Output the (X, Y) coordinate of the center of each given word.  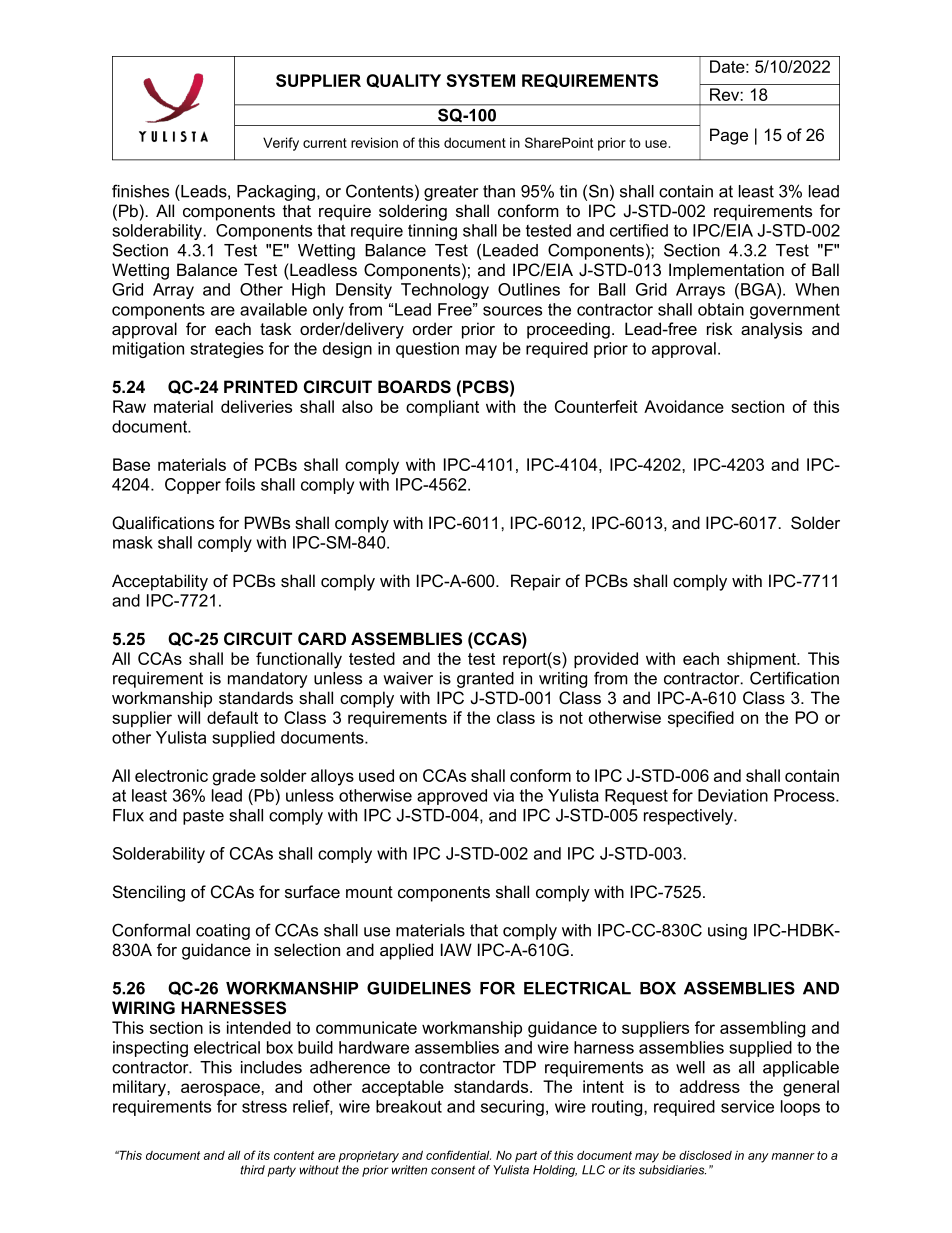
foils (240, 484)
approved (452, 797)
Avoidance (684, 406)
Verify (281, 144)
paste (203, 817)
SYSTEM (480, 80)
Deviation (733, 795)
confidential (458, 1155)
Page (729, 136)
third (252, 1170)
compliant (442, 408)
